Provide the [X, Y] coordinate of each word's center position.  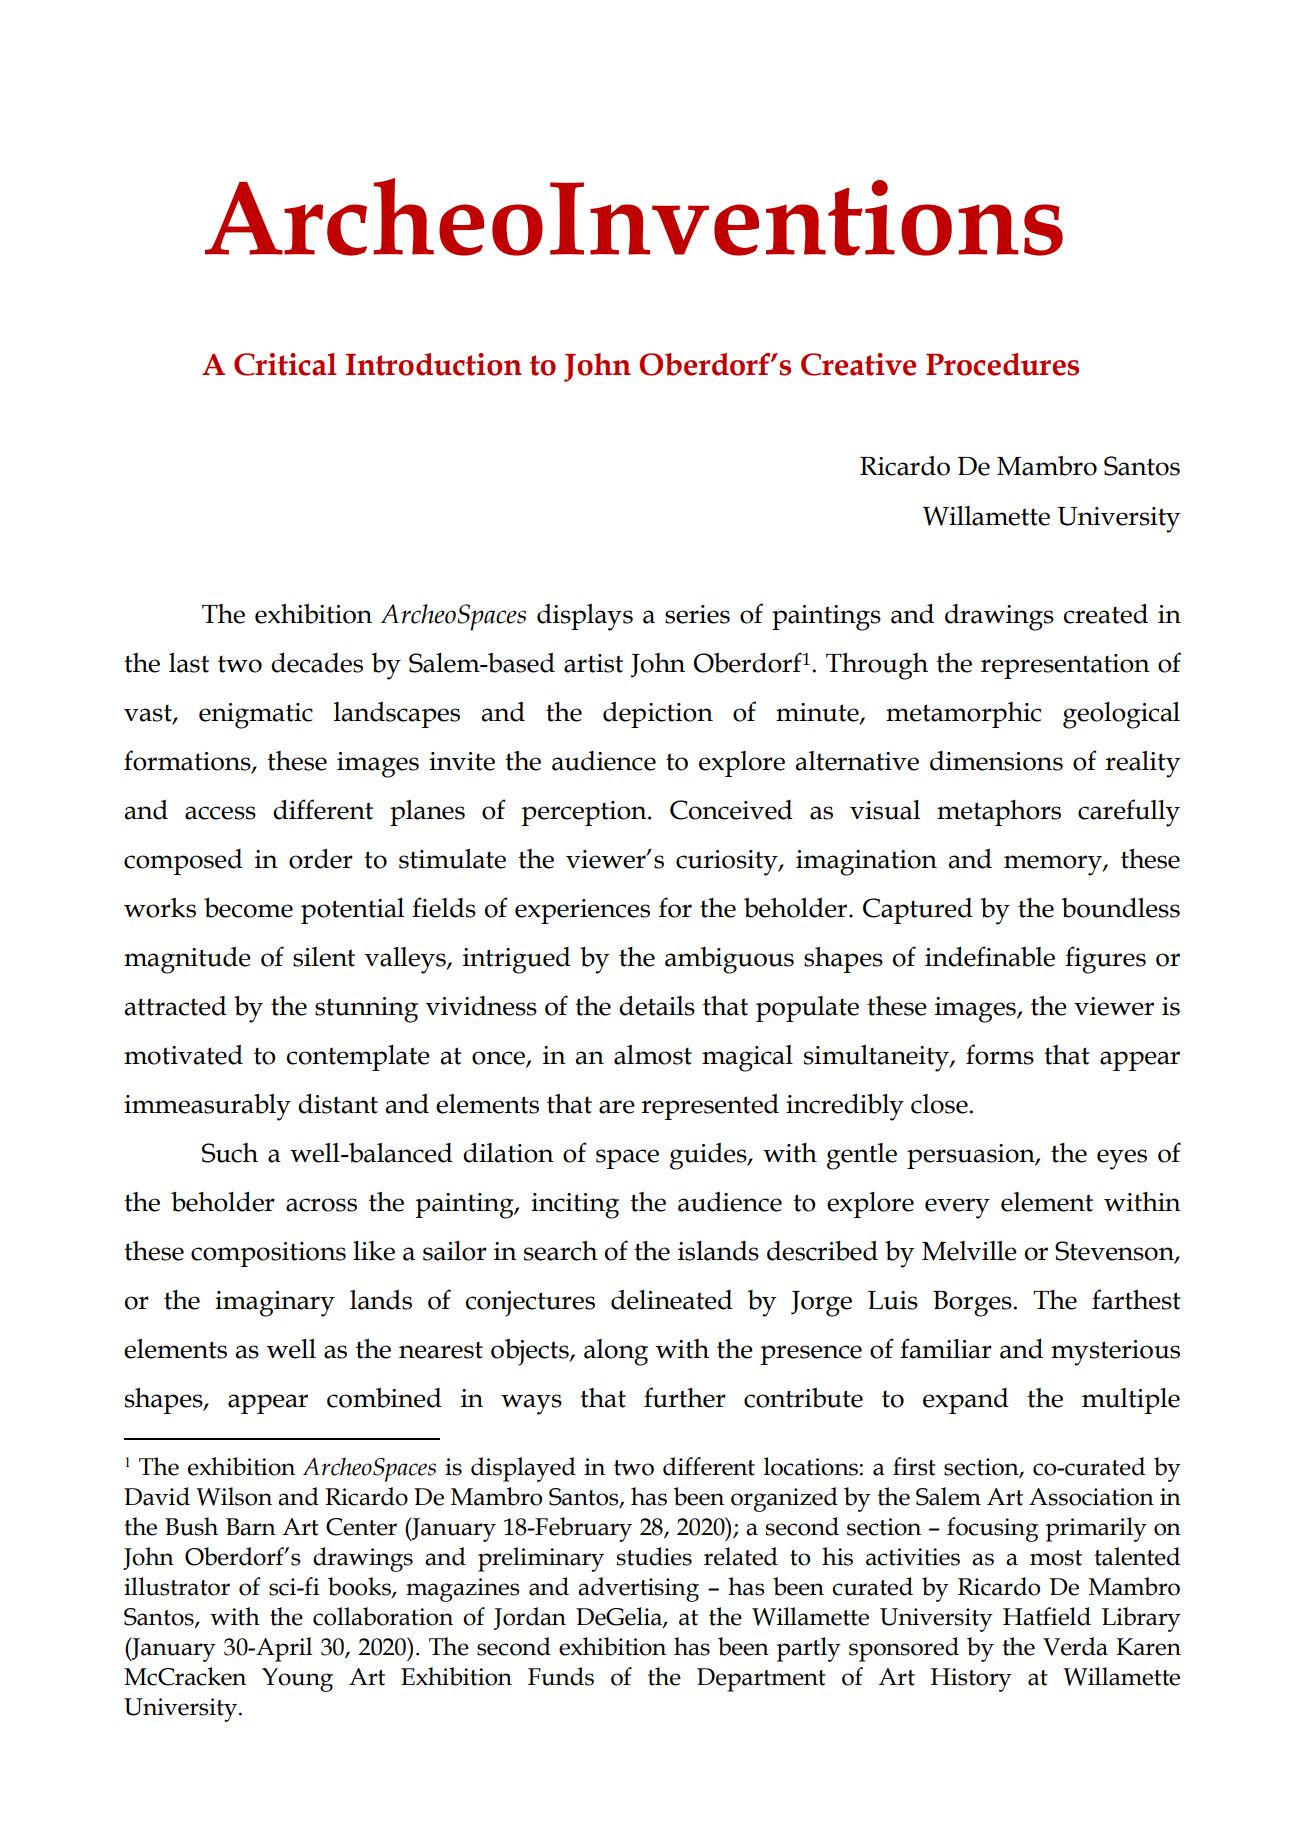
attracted [175, 1006]
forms [1000, 1054]
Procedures [1002, 364]
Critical [285, 364]
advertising [638, 1589]
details [657, 1006]
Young [297, 1680]
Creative [858, 364]
